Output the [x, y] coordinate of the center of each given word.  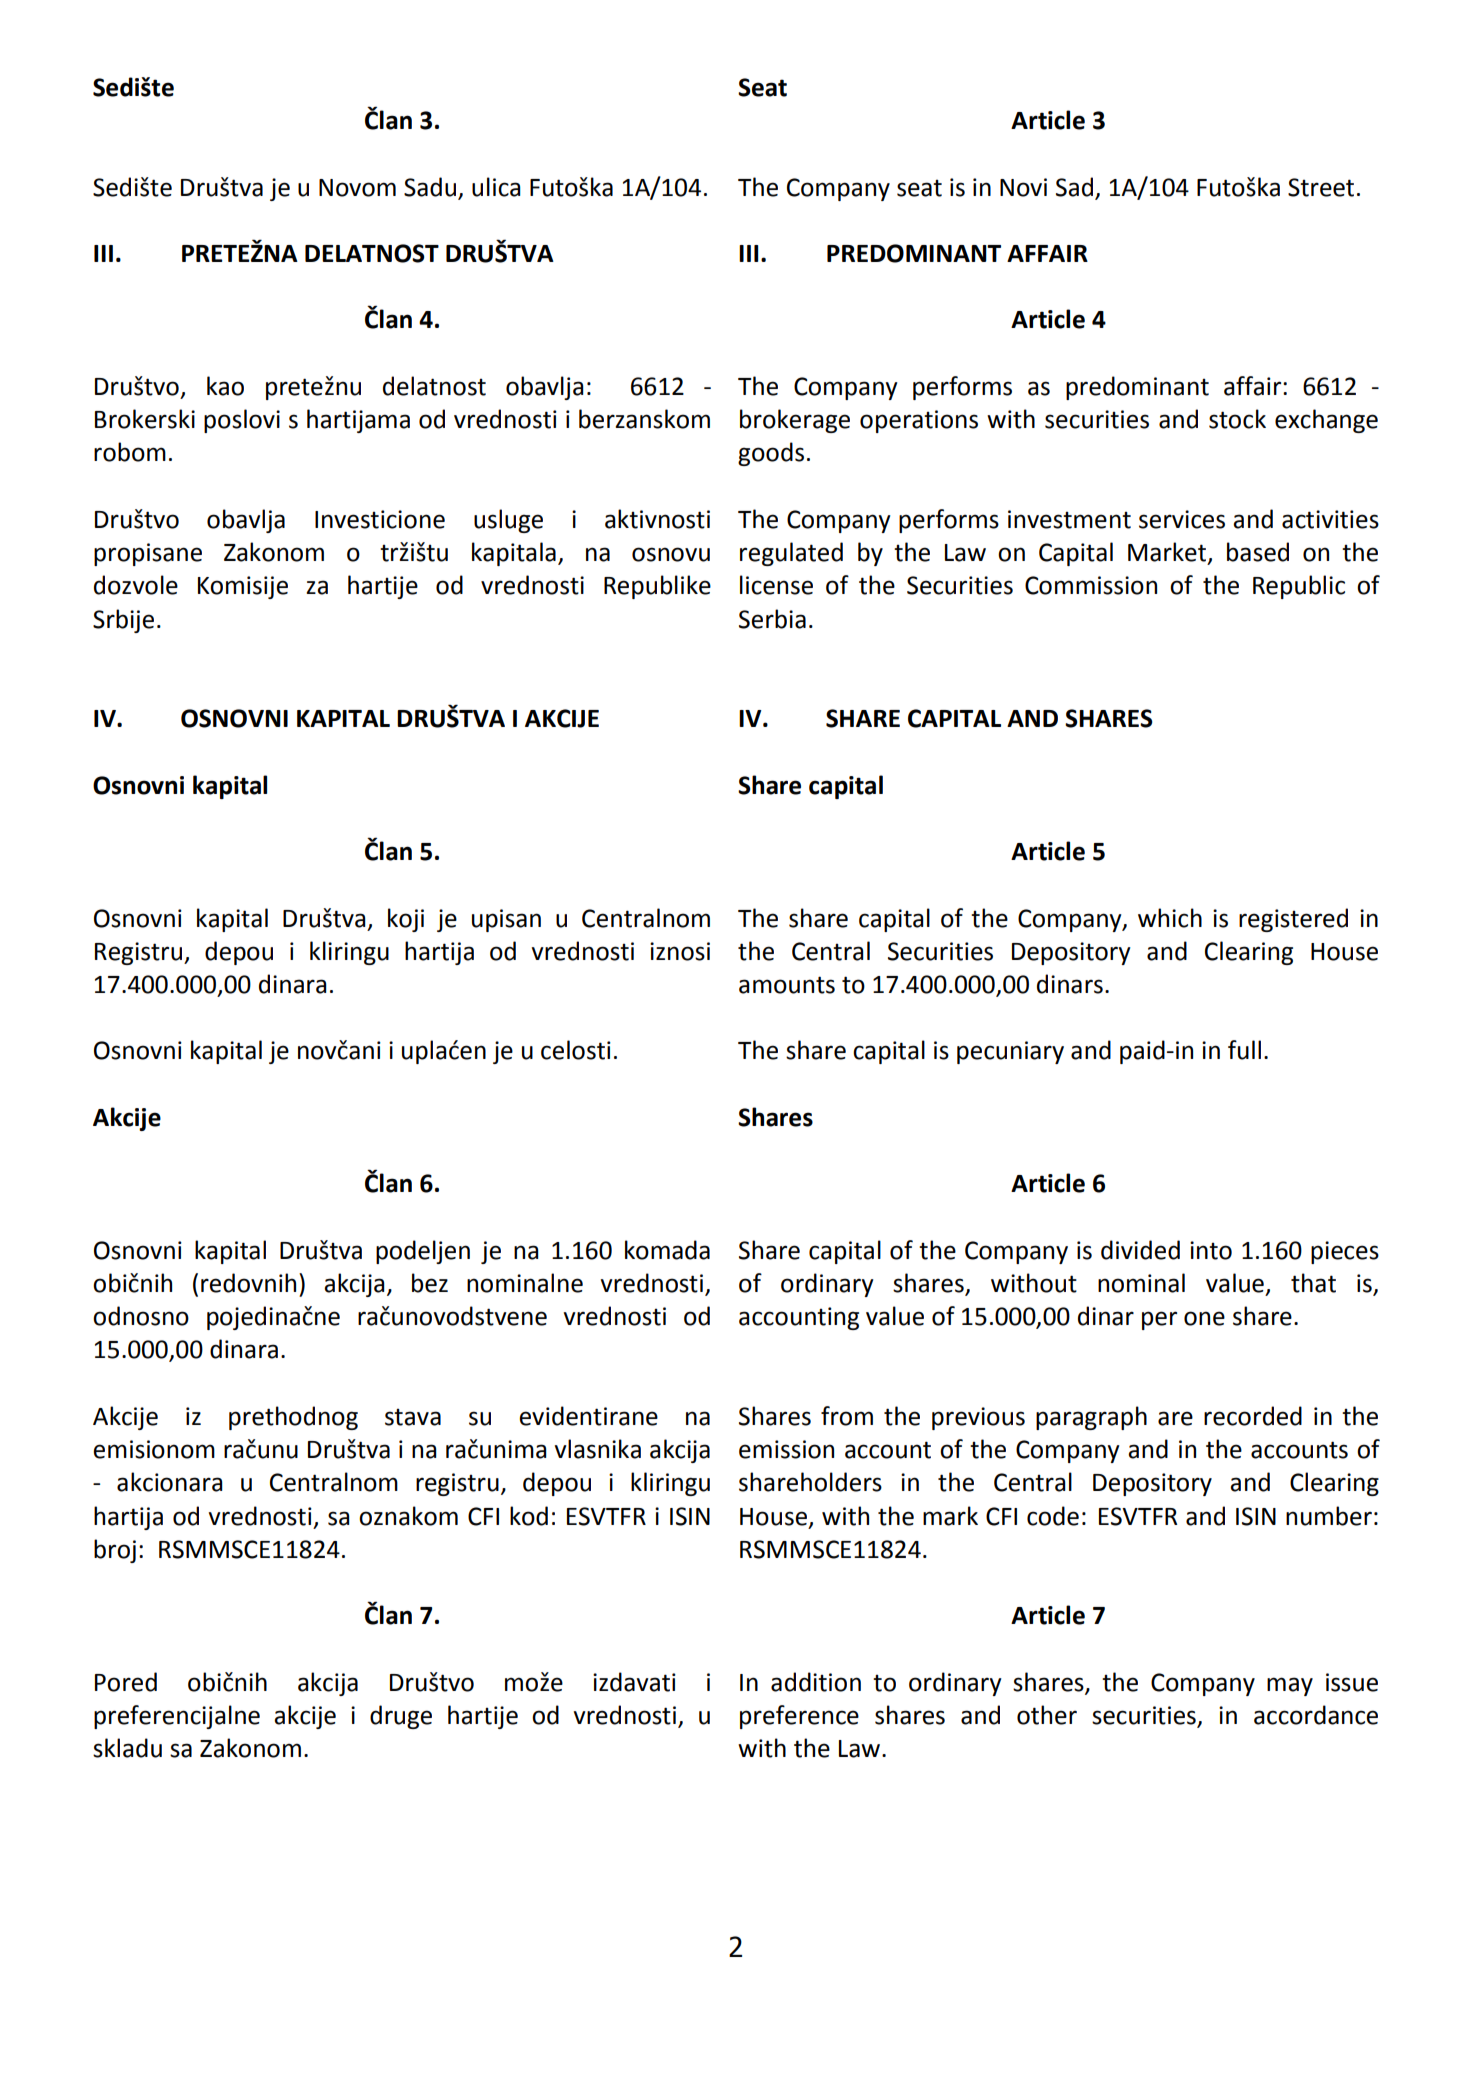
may [1290, 1686]
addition [816, 1682]
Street [1321, 187]
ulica [496, 187]
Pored [126, 1682]
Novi [1023, 187]
